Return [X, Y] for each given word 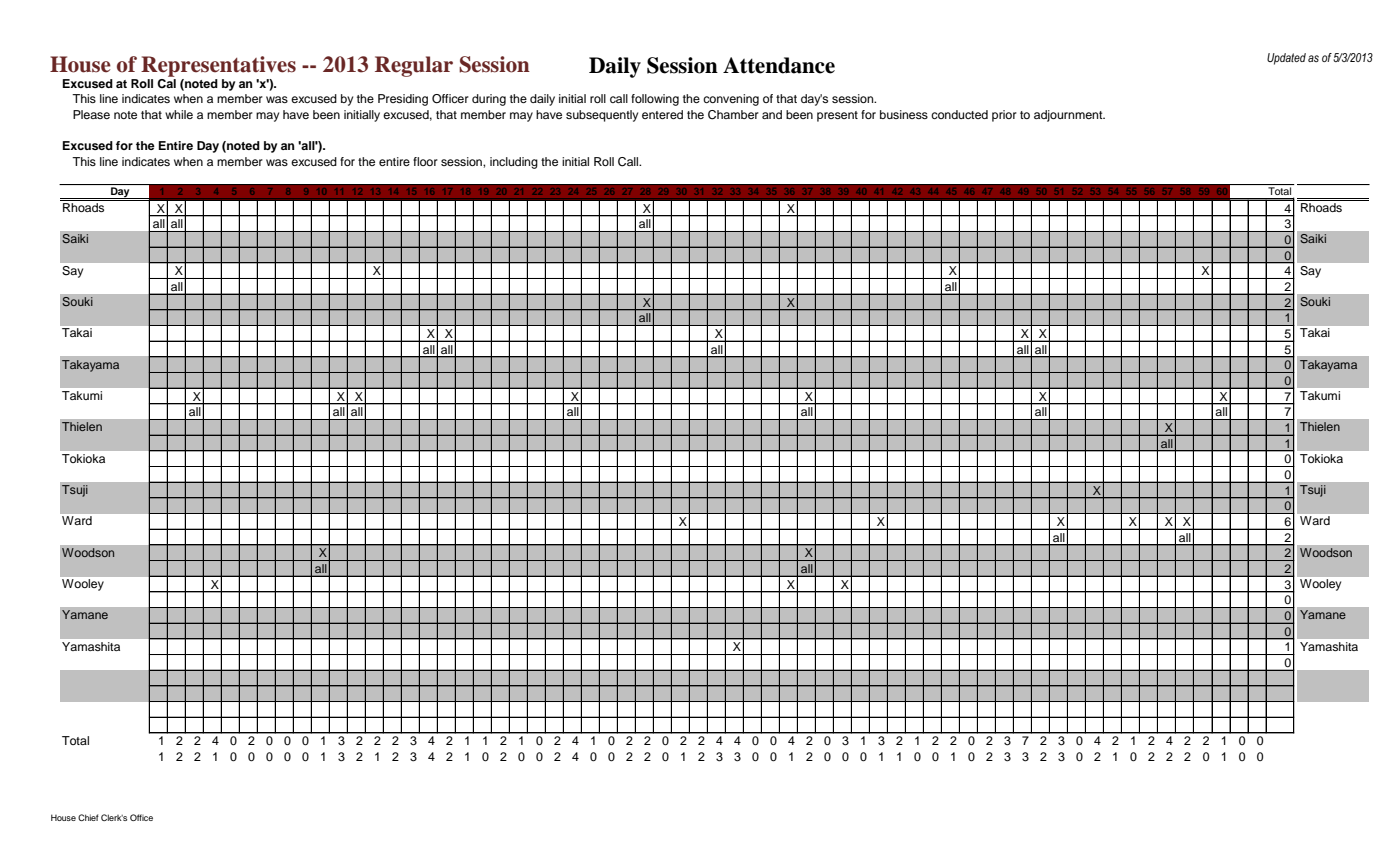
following [655, 100]
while [179, 114]
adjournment [1069, 116]
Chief [88, 817]
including [514, 163]
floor [425, 161]
